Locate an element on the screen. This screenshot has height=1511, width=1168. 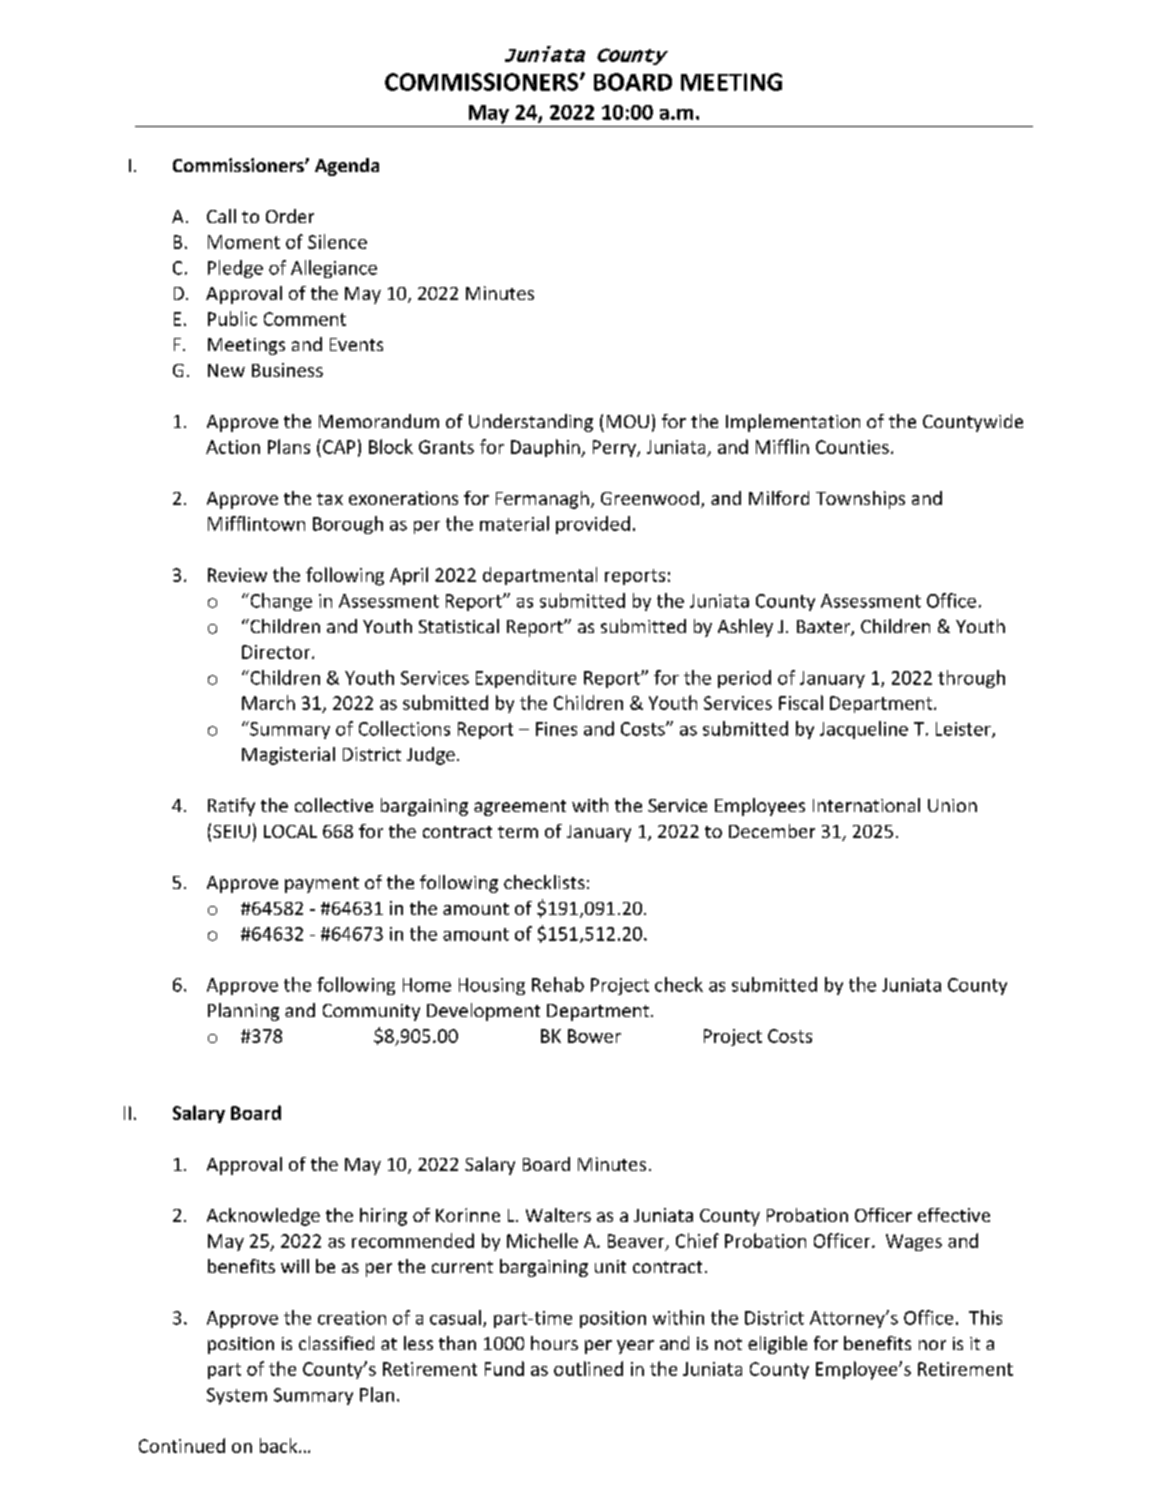
Order is located at coordinates (290, 216).
